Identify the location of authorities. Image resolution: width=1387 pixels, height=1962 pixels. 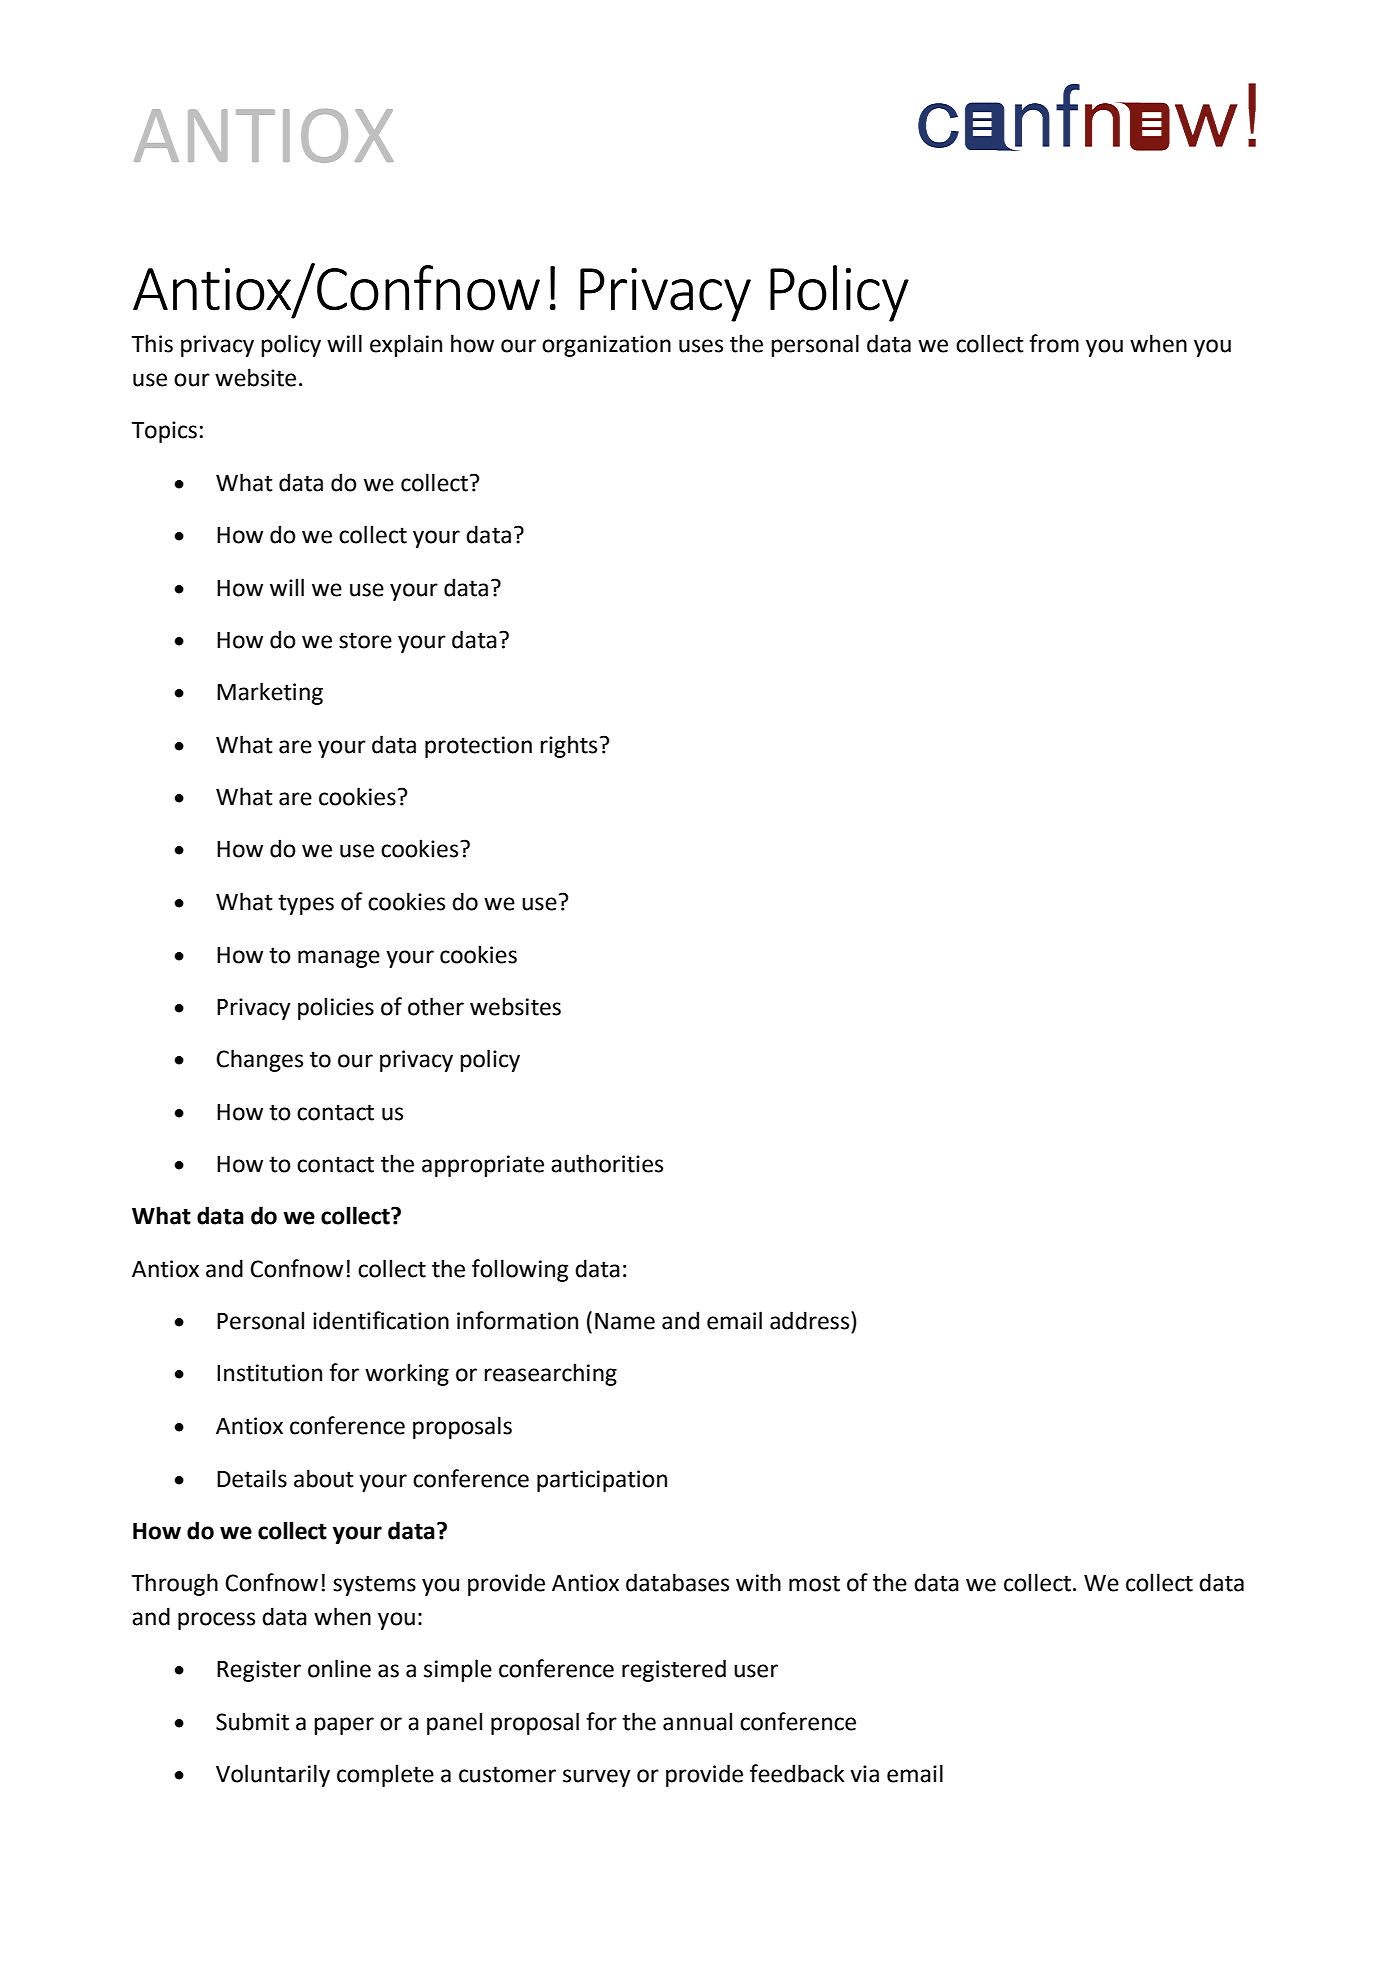
(607, 1163).
